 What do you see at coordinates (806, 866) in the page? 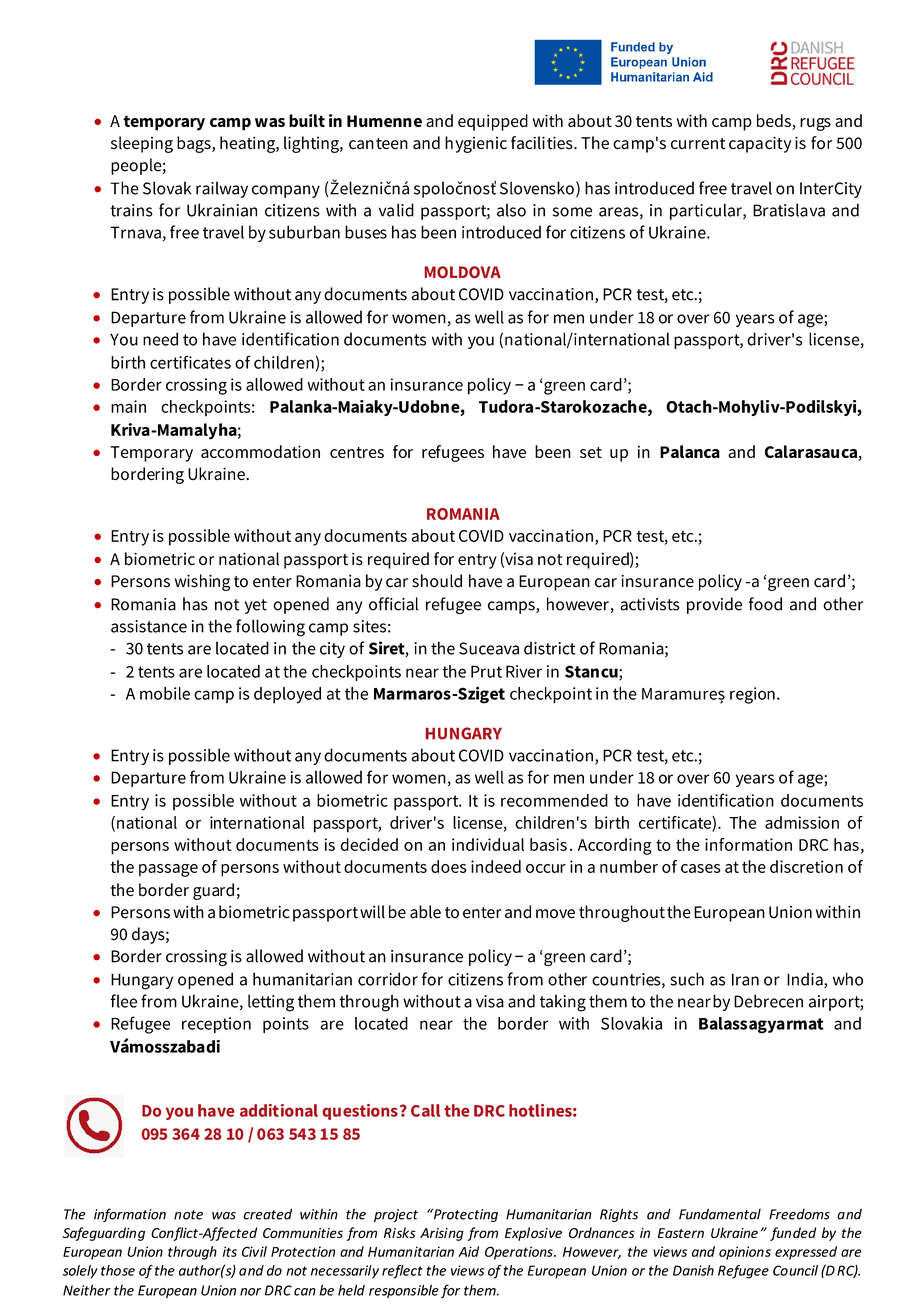
I see `discretion` at bounding box center [806, 866].
